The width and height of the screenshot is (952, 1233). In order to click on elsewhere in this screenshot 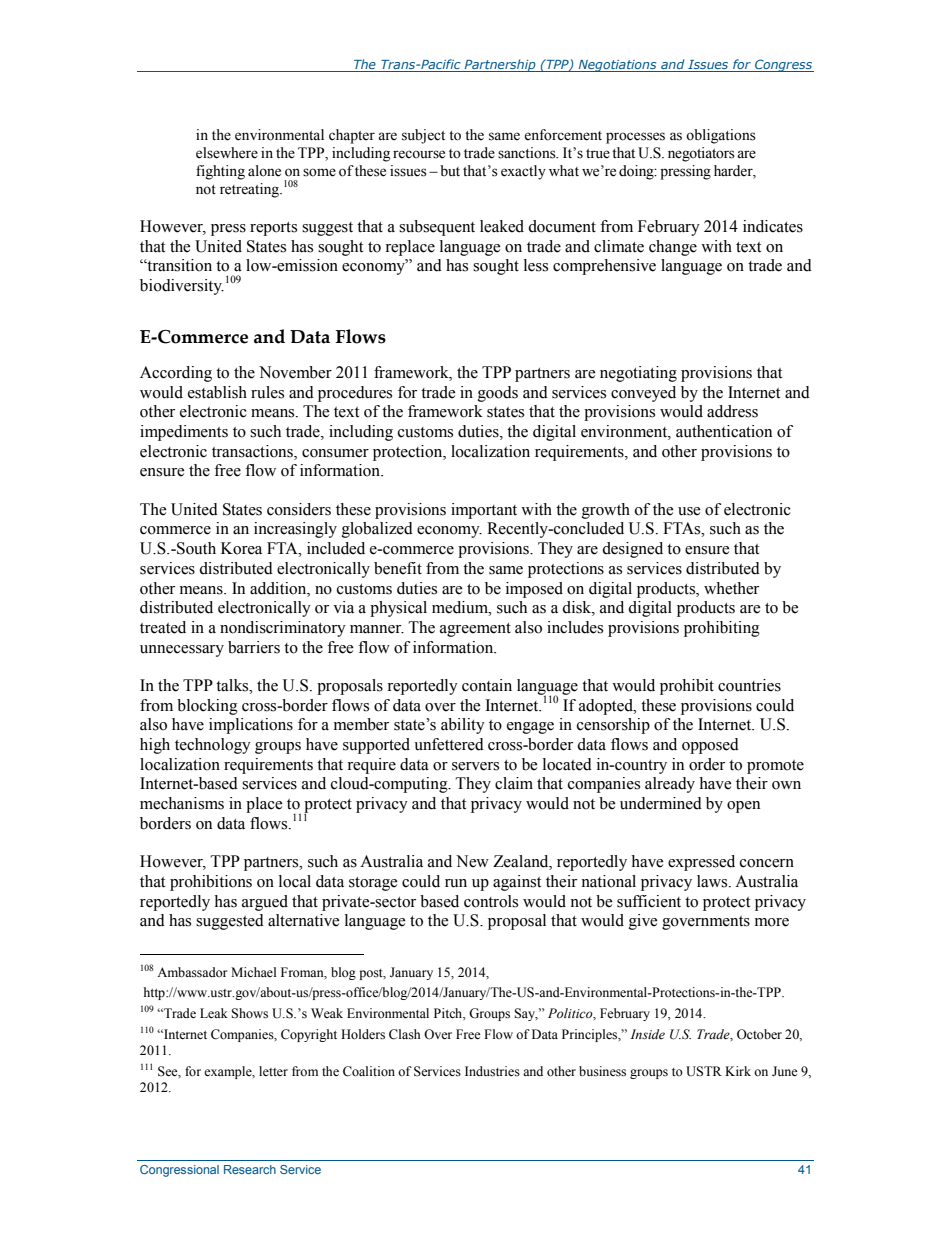, I will do `click(227, 153)`.
